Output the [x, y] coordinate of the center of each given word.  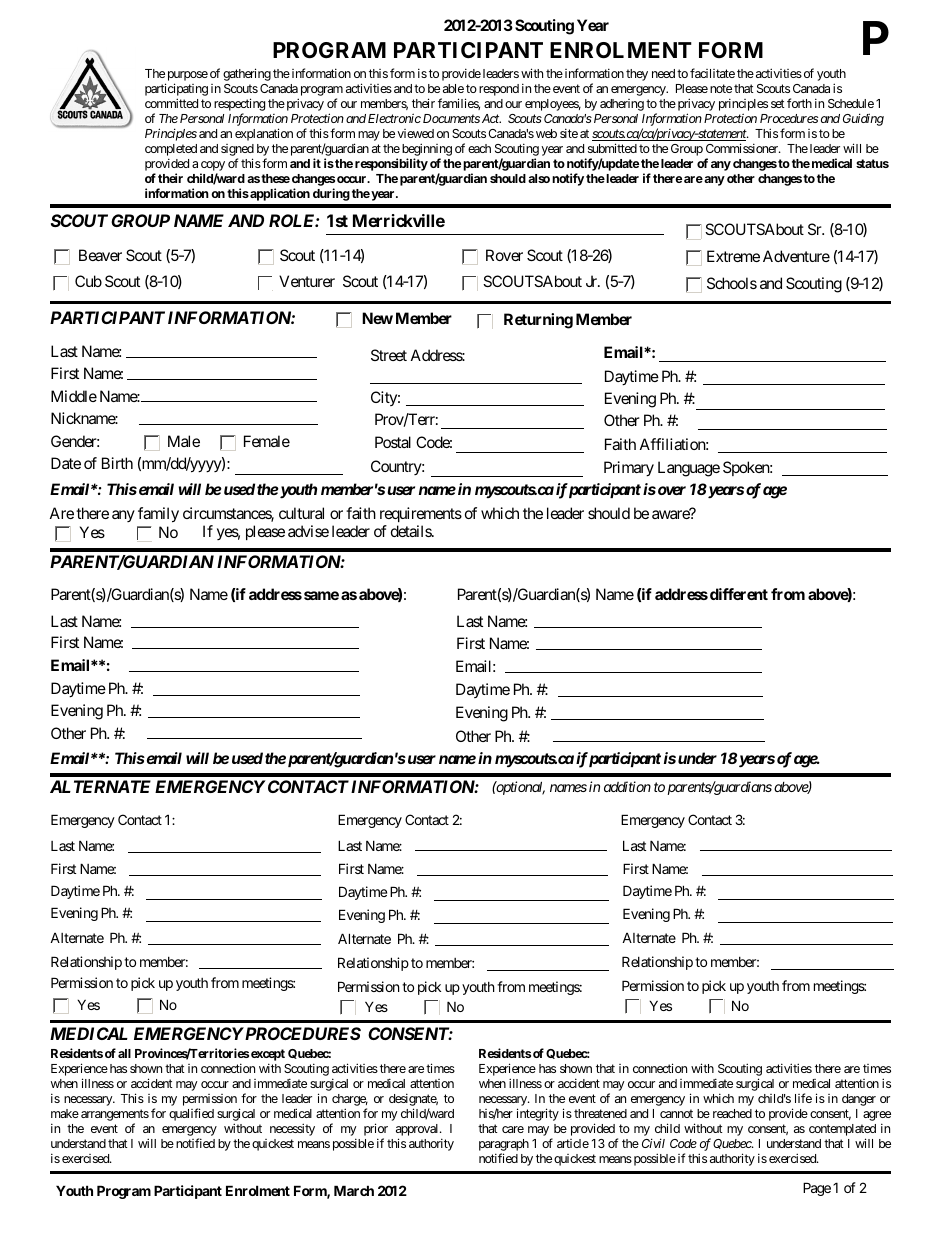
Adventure [796, 256]
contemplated [842, 1130]
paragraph [504, 1145]
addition [627, 786]
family [158, 515]
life [803, 1098]
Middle [74, 396]
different [739, 594]
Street [389, 355]
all [124, 1053]
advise [308, 531]
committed [171, 103]
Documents [451, 118]
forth [799, 103]
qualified [191, 1114]
